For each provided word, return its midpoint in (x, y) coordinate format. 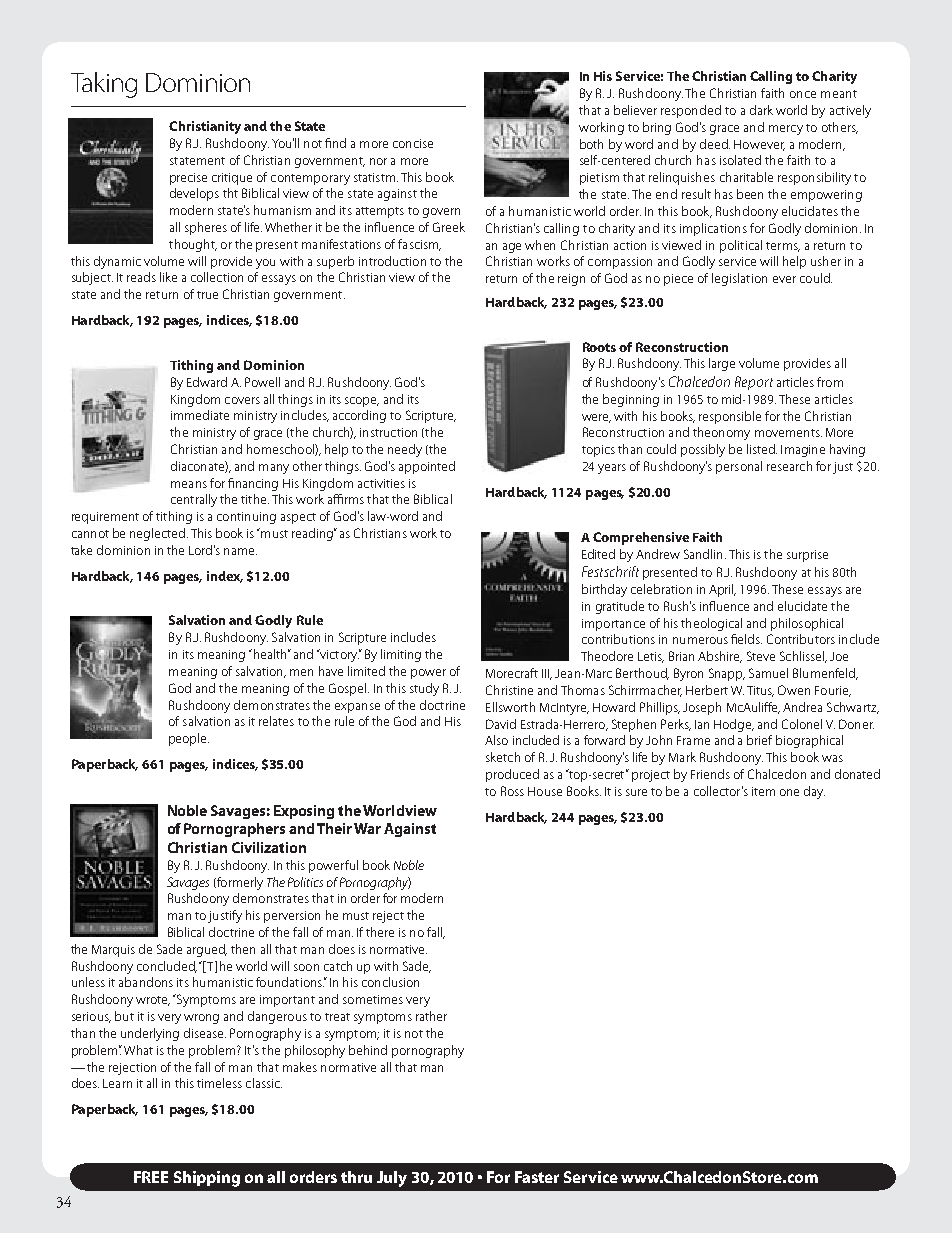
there (380, 932)
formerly (239, 883)
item (763, 791)
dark (761, 110)
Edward (207, 382)
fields (746, 639)
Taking (104, 85)
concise (413, 143)
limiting (401, 655)
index (225, 577)
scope (362, 402)
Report (754, 383)
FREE (151, 1177)
